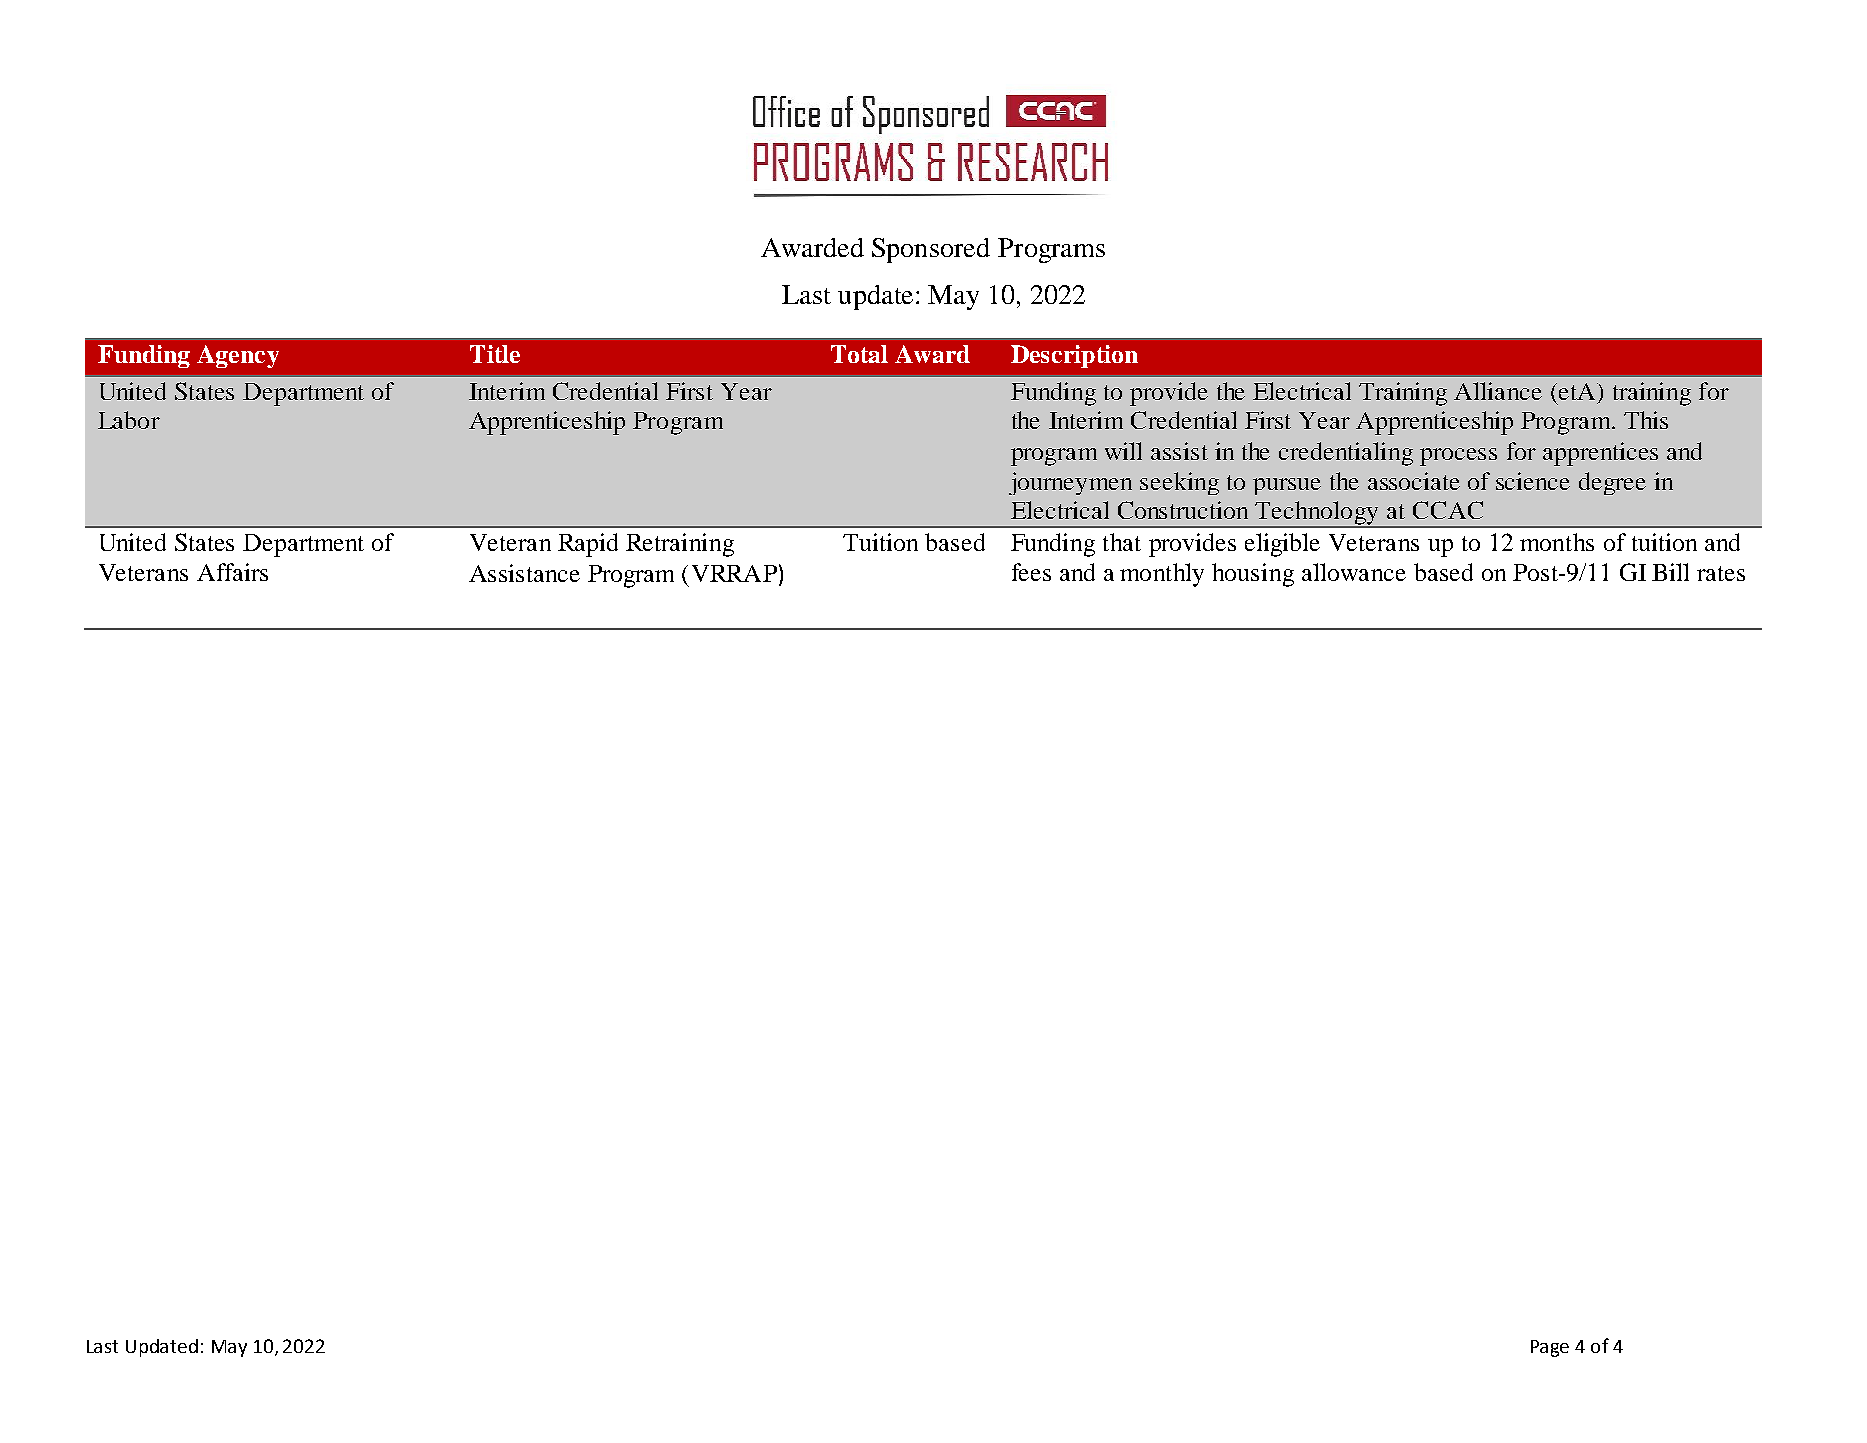 The height and width of the screenshot is (1443, 1867). I want to click on monthly, so click(1162, 575).
